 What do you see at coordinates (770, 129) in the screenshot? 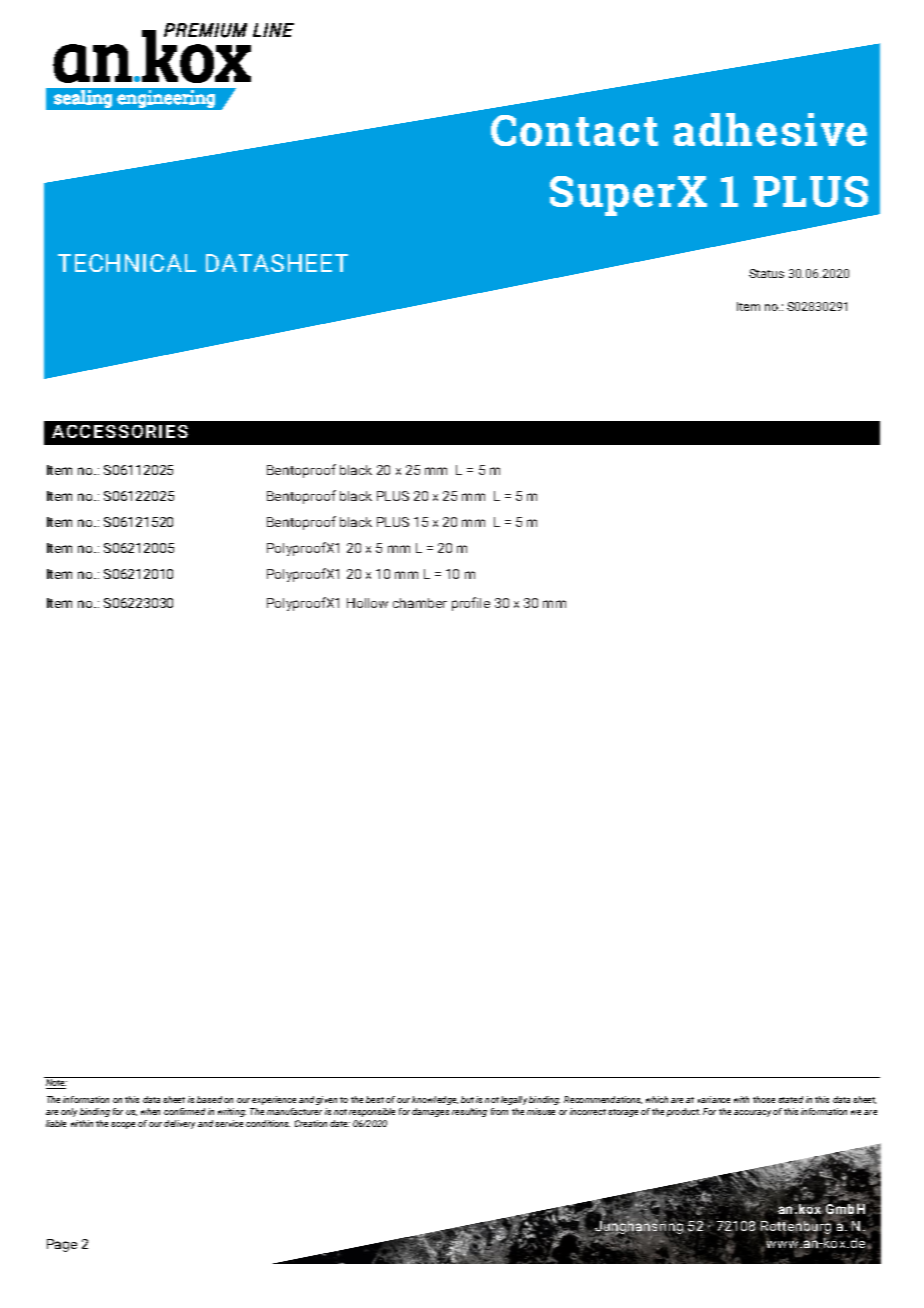
I see `adhesive` at bounding box center [770, 129].
